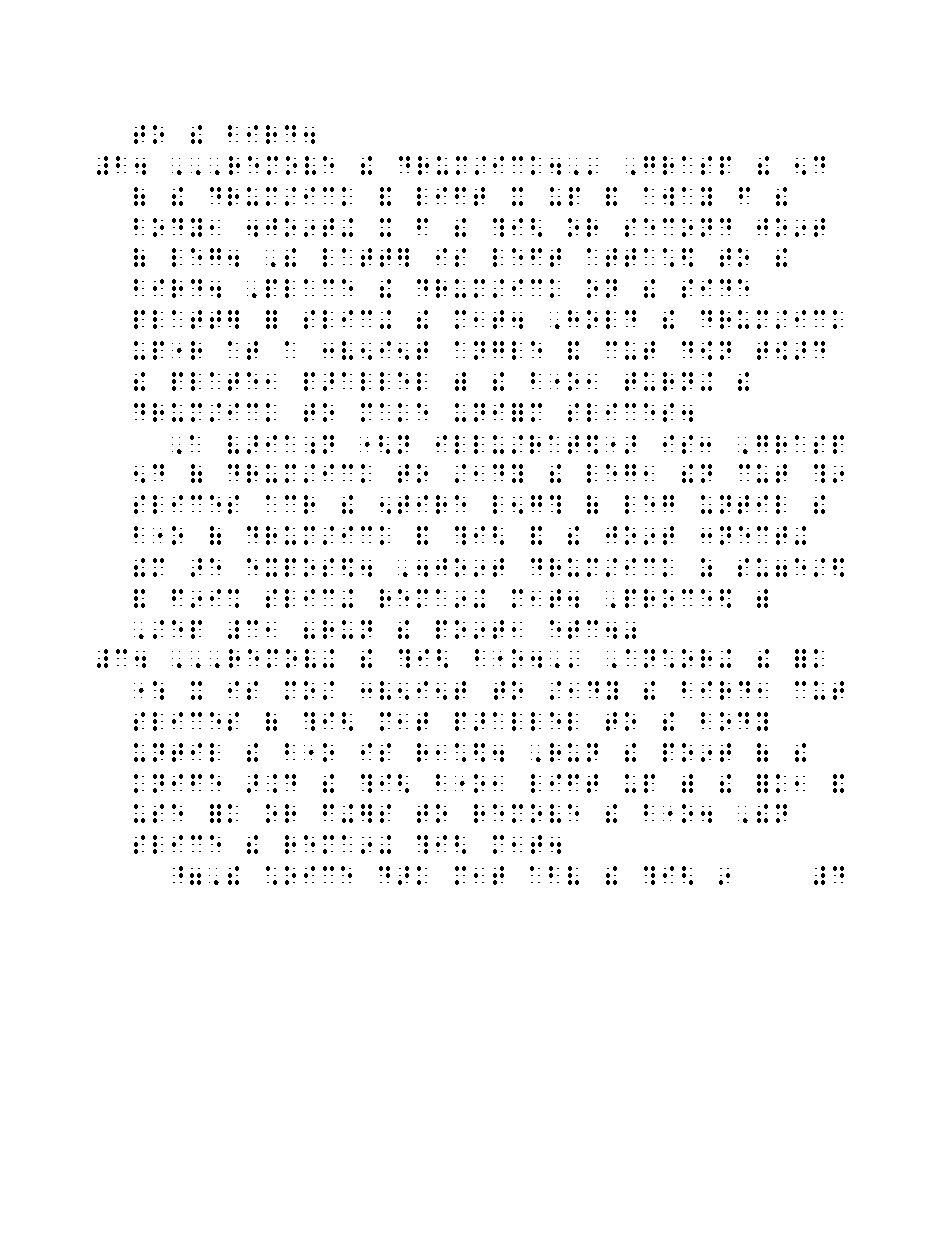  What do you see at coordinates (554, 875) in the screenshot?
I see `ABV` at bounding box center [554, 875].
